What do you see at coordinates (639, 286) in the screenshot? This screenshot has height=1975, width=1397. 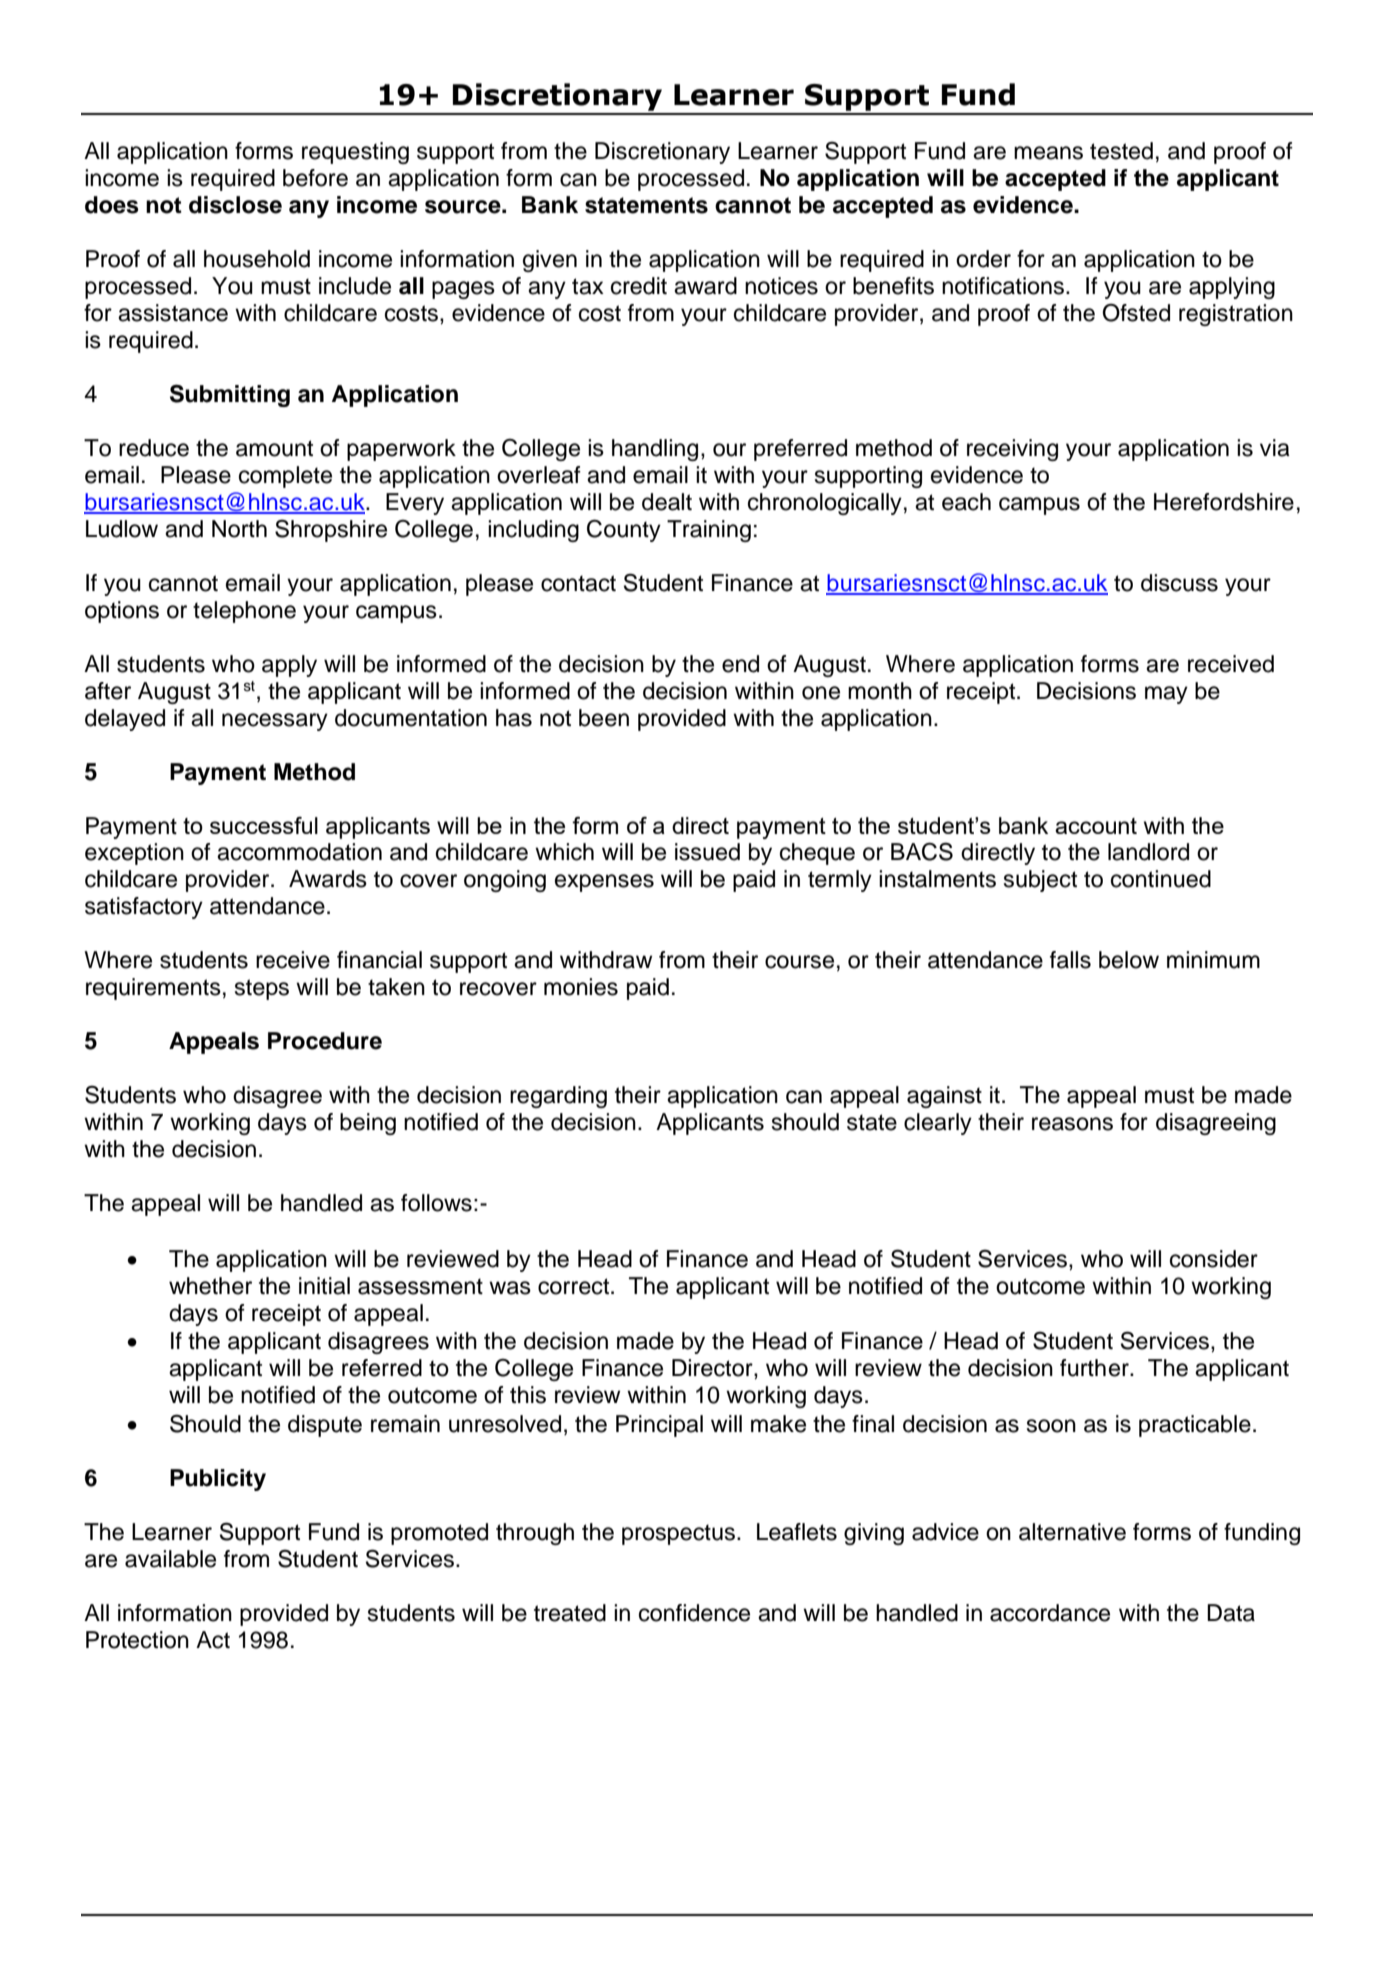 I see `credit` at bounding box center [639, 286].
